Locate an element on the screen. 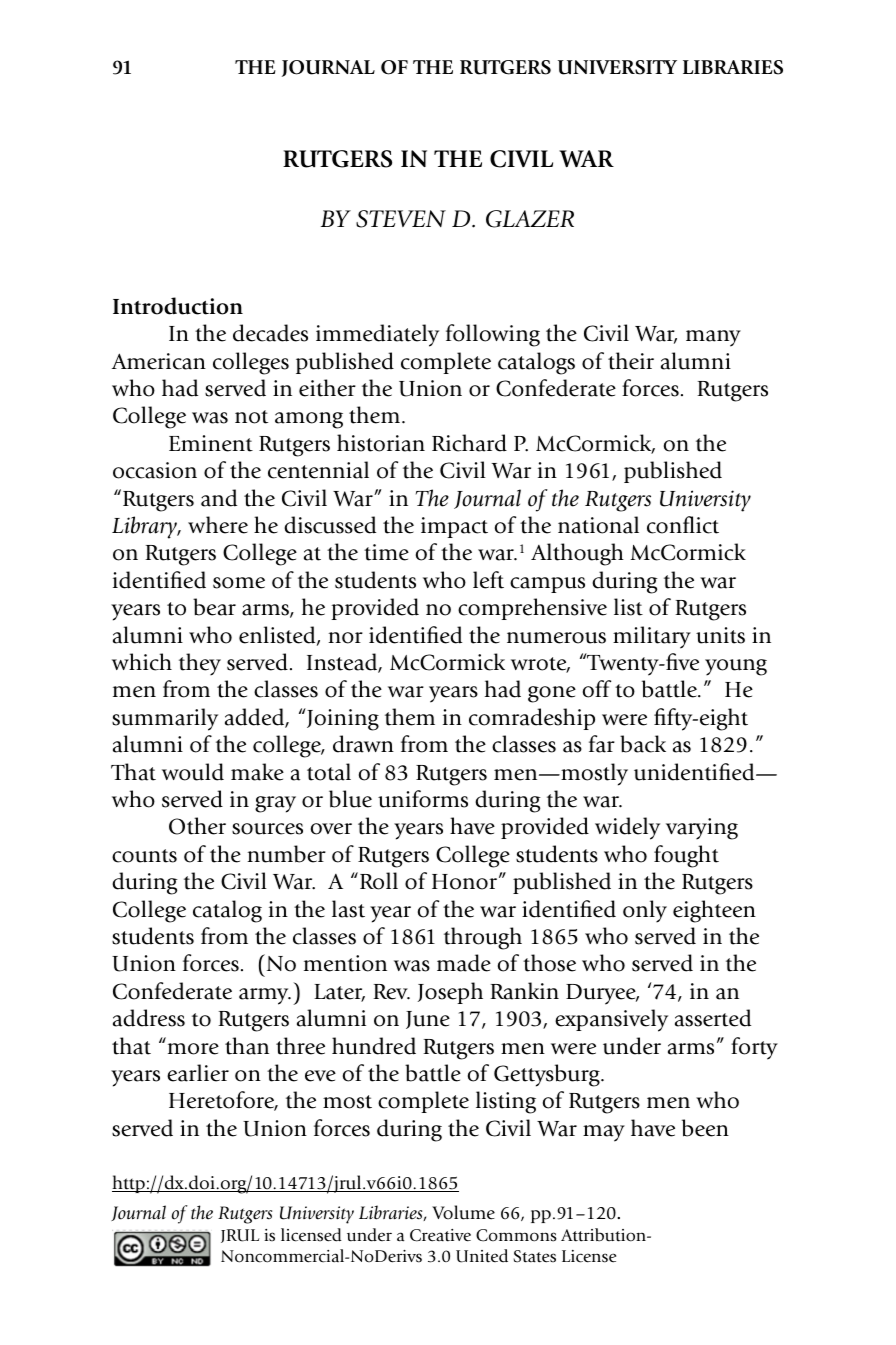  left is located at coordinates (488, 580).
